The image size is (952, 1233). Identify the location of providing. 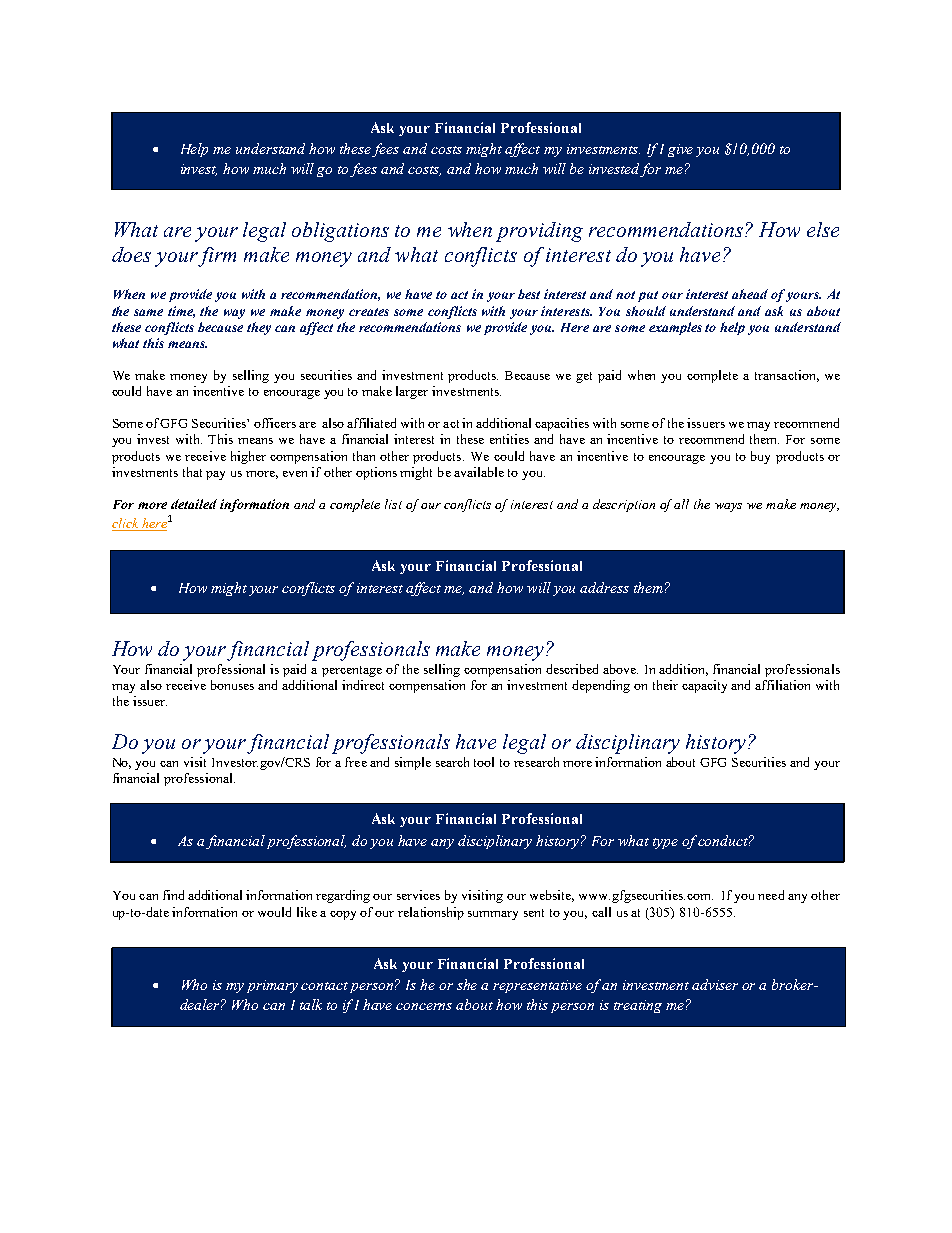
(539, 232).
